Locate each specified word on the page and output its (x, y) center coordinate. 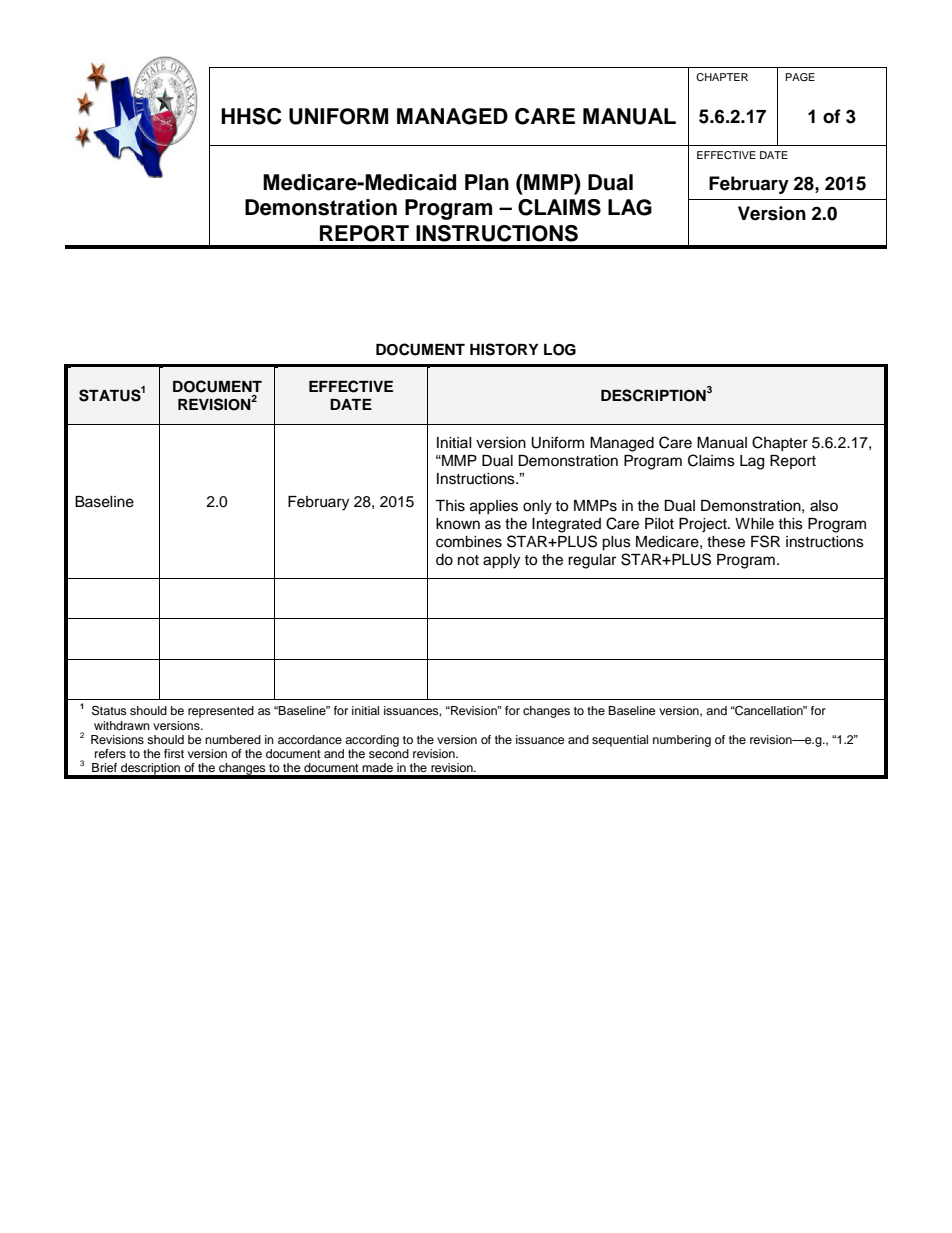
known (458, 524)
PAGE (800, 77)
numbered (233, 739)
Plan (487, 182)
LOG (560, 350)
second (389, 753)
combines (469, 542)
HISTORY (504, 349)
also (824, 506)
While (754, 524)
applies (494, 507)
